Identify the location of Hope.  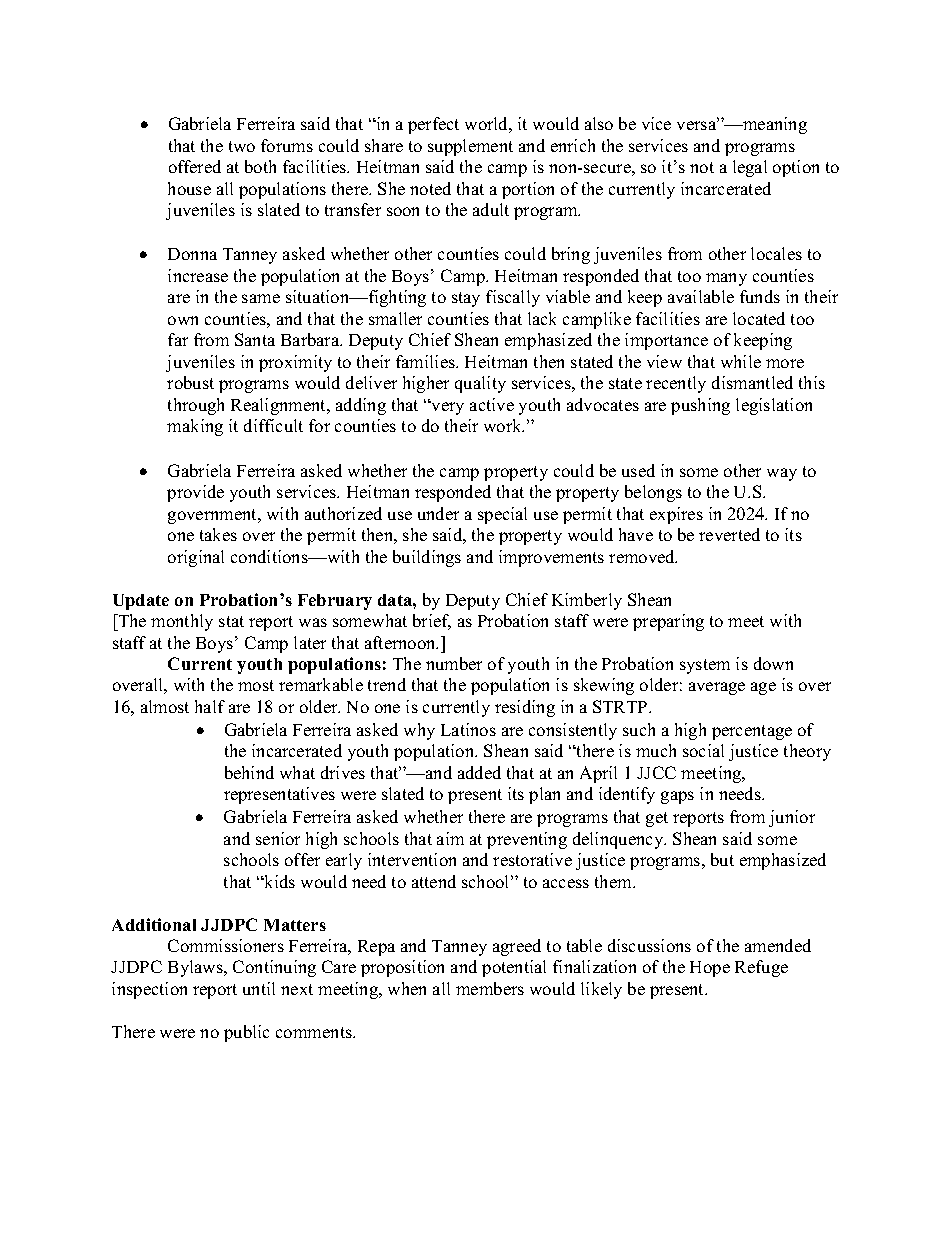
(710, 969).
